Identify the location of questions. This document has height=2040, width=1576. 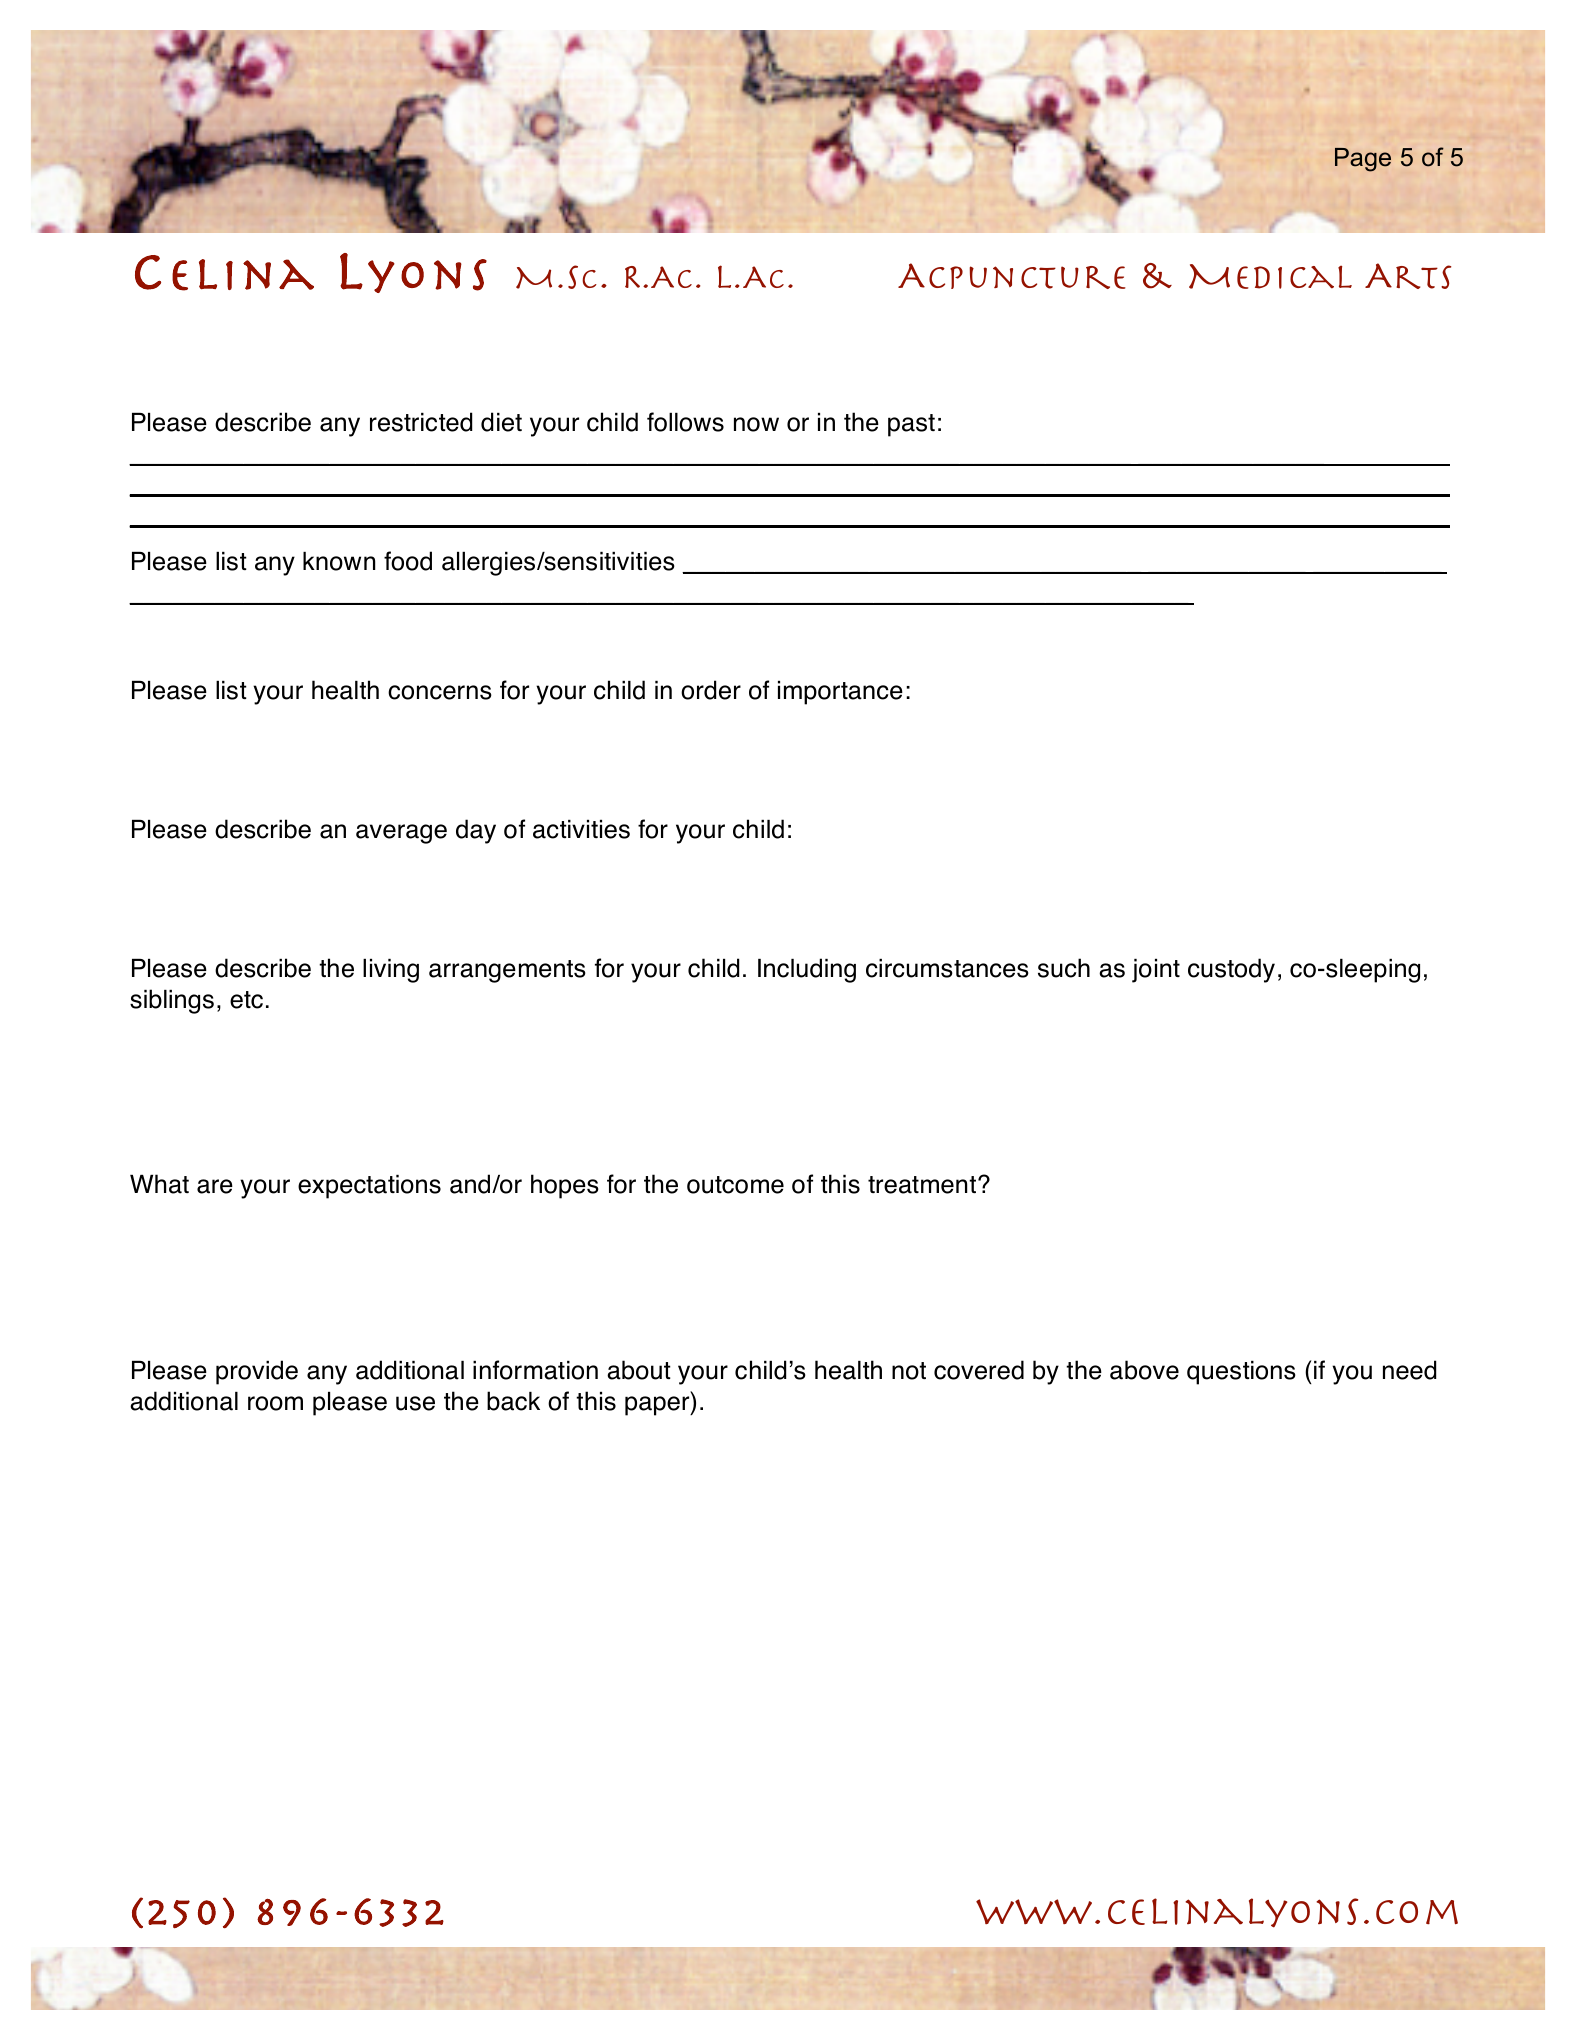
(1241, 1373).
